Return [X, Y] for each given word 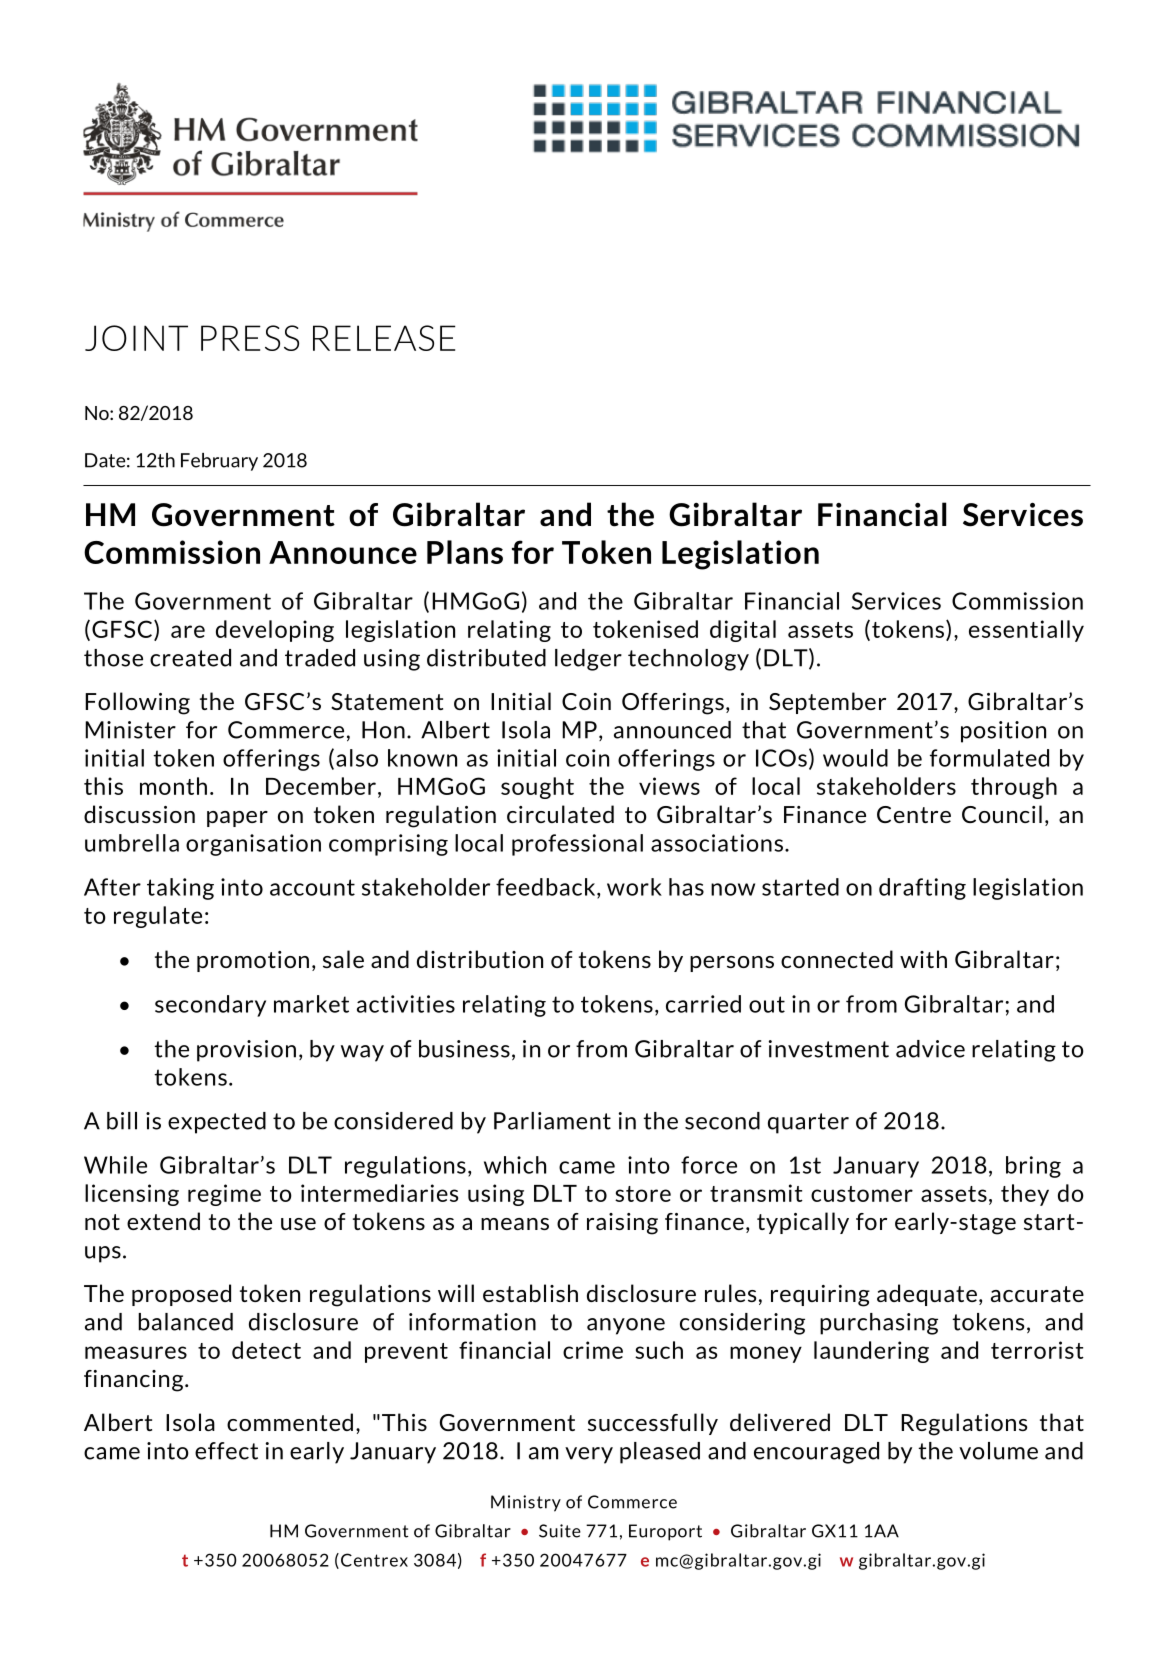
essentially [1026, 631]
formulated [989, 758]
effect [226, 1451]
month [173, 786]
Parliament [552, 1121]
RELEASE [384, 338]
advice [930, 1049]
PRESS [250, 338]
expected [217, 1123]
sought [537, 788]
